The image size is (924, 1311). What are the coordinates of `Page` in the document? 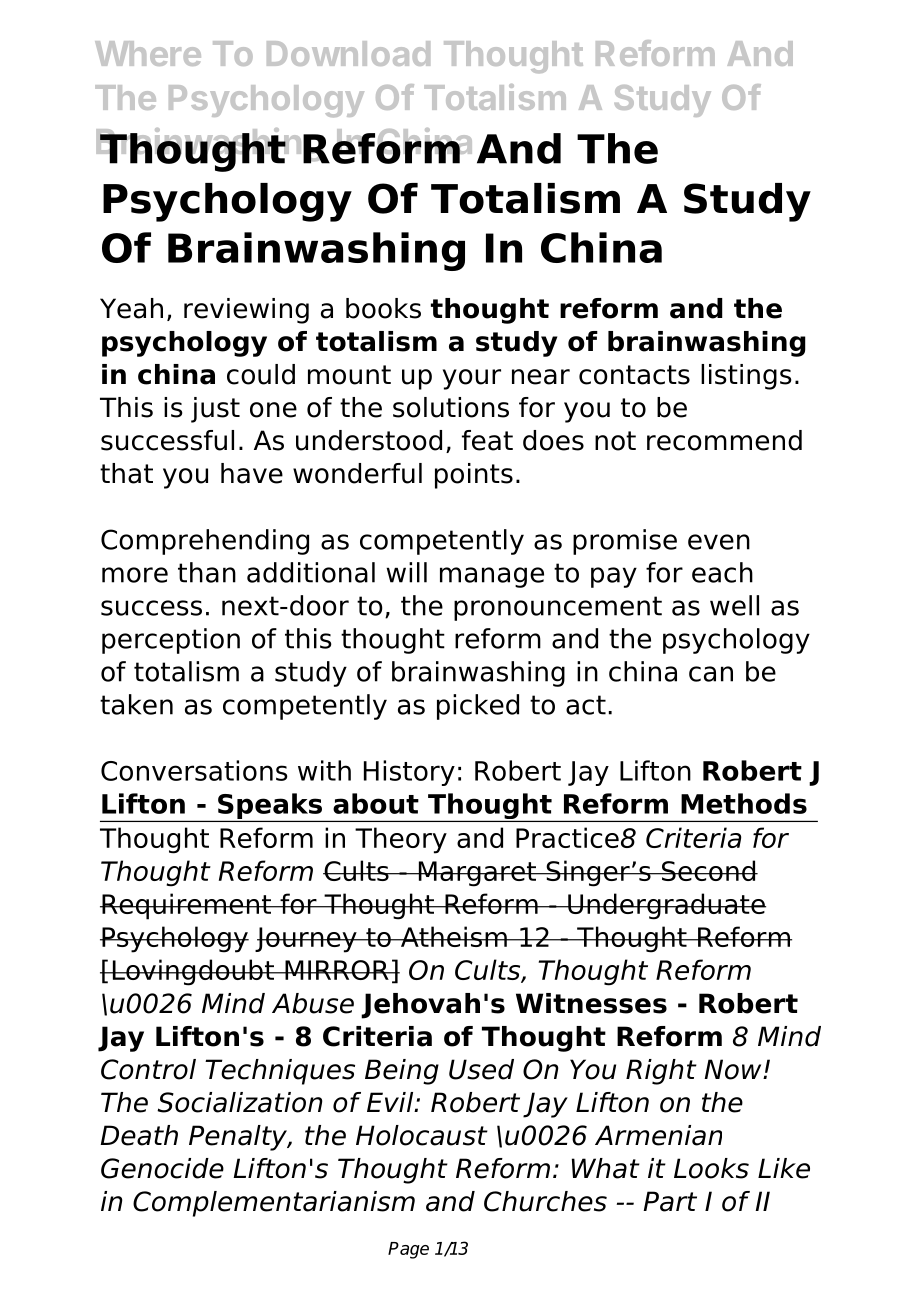 It's located at (408, 1250).
